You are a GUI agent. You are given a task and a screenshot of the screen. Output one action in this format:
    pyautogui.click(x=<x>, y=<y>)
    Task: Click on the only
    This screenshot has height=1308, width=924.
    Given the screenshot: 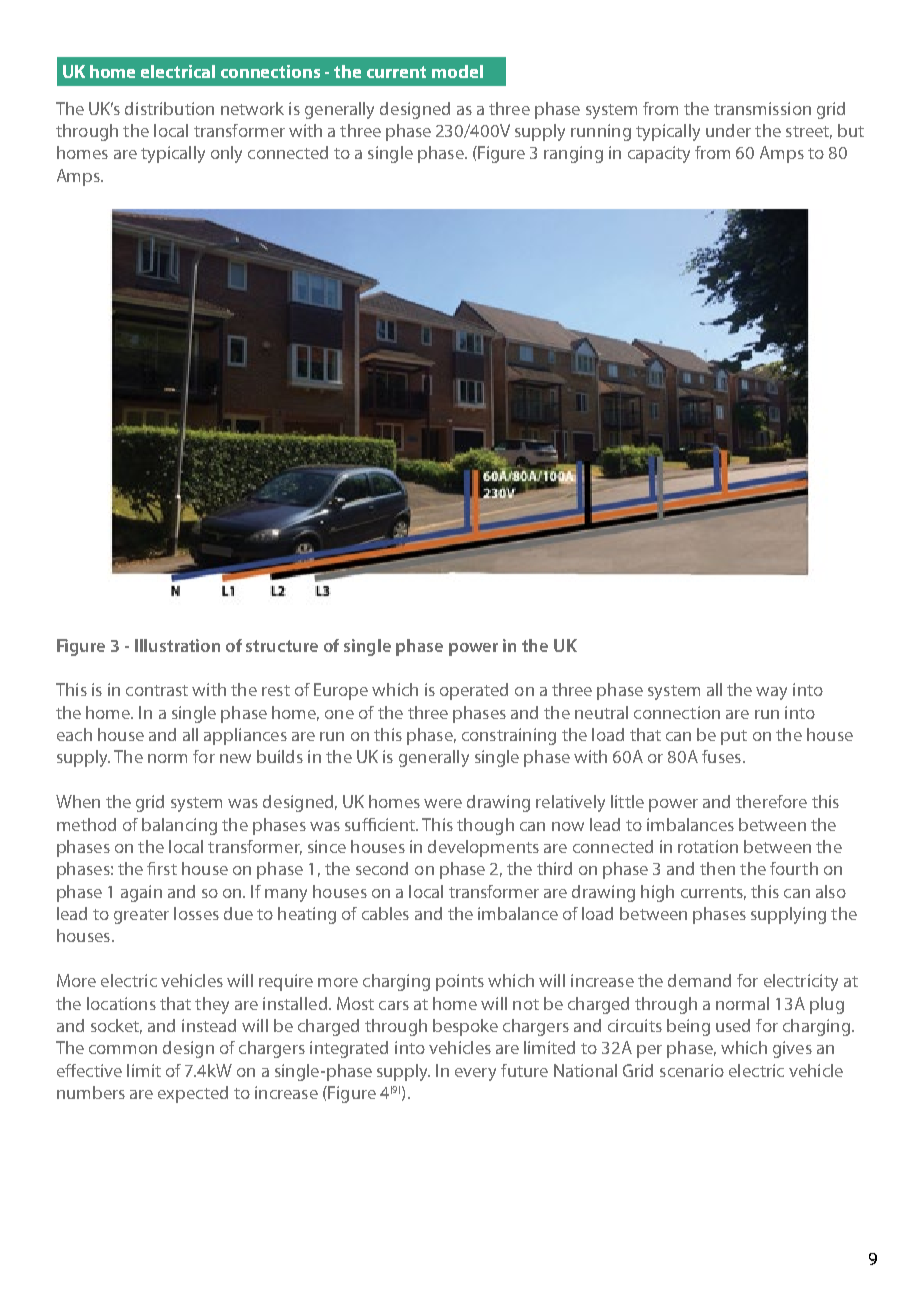 What is the action you would take?
    pyautogui.click(x=226, y=154)
